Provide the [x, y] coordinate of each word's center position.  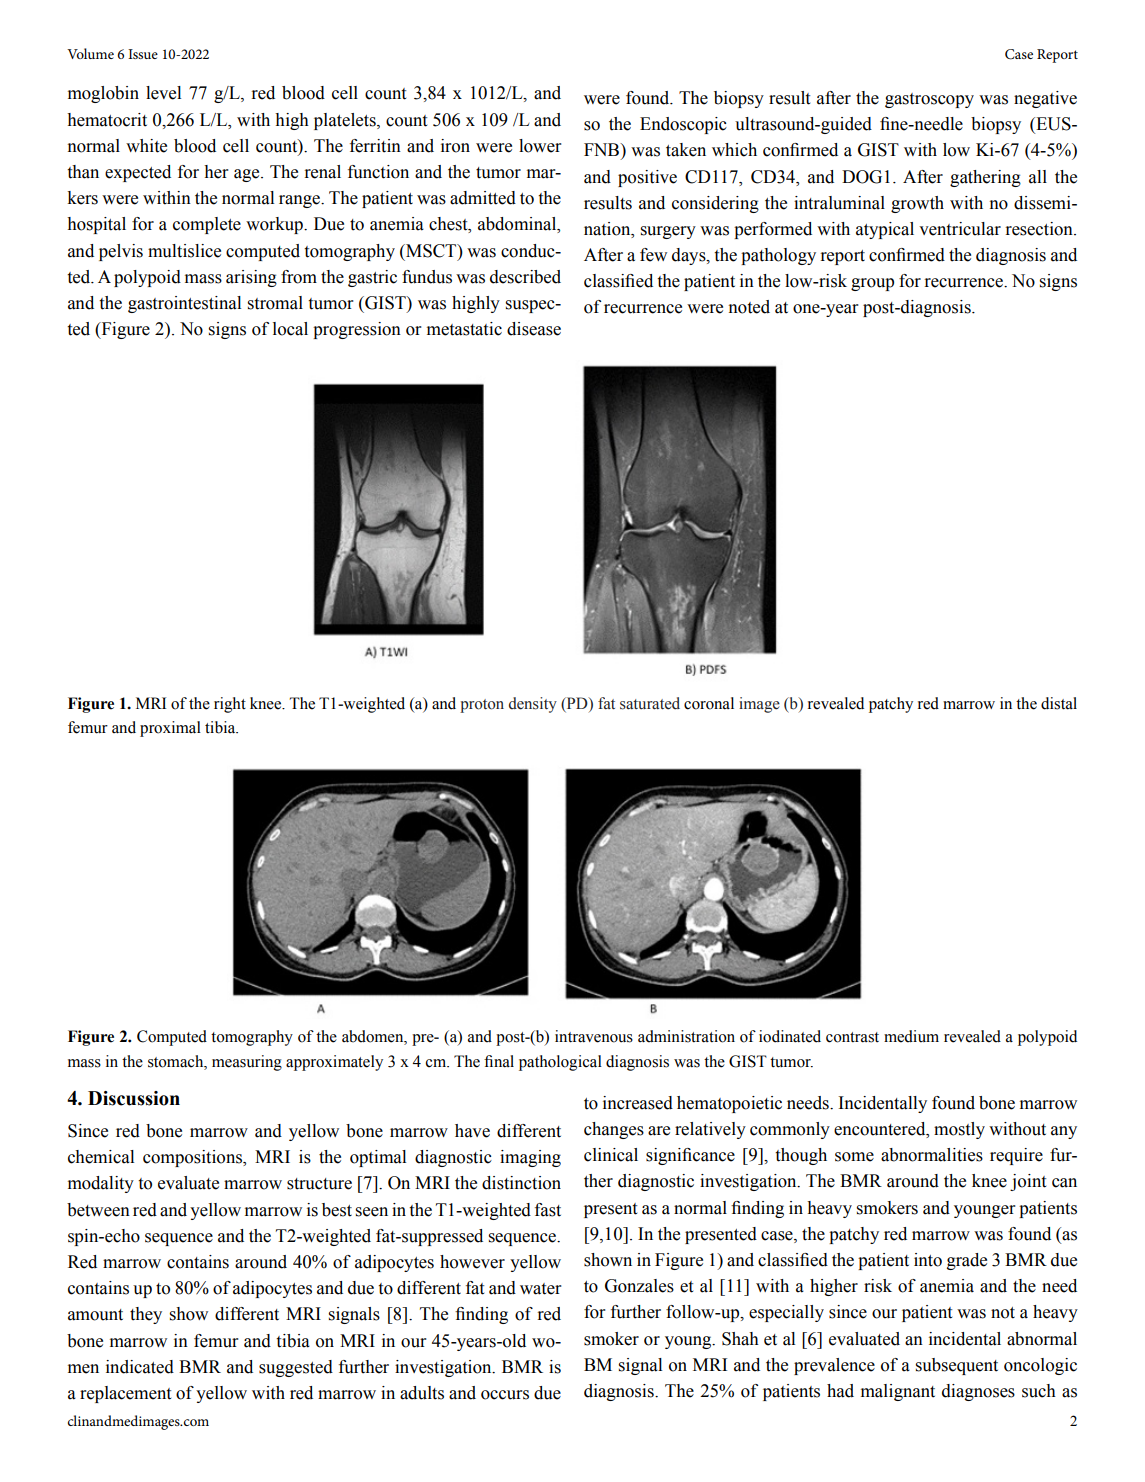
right [230, 705]
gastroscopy [929, 100]
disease [534, 329]
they [146, 1315]
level [163, 93]
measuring [247, 1063]
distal [1059, 703]
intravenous [594, 1036]
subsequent [957, 1366]
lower [540, 146]
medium [911, 1036]
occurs [505, 1395]
